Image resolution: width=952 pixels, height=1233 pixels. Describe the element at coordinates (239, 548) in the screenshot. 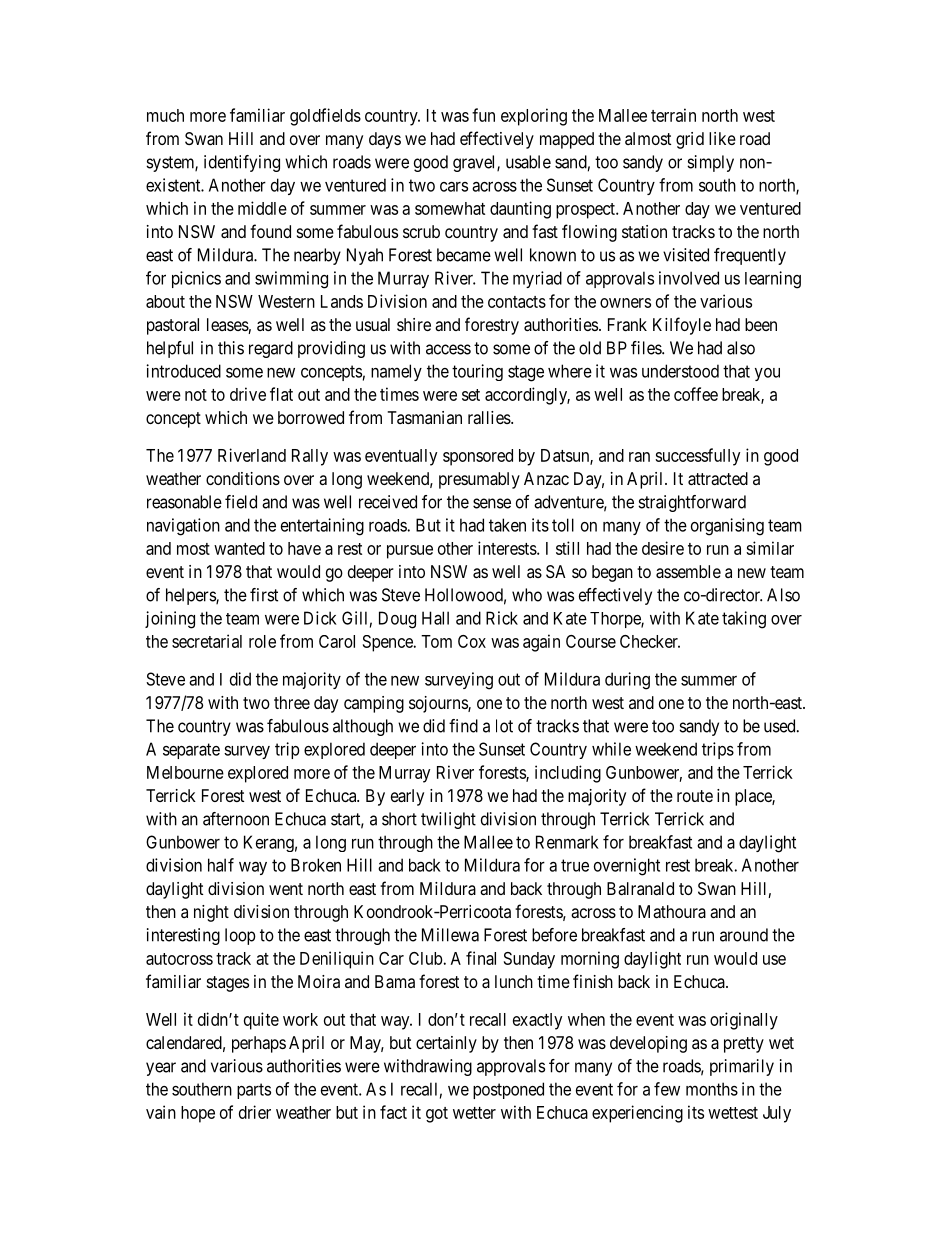

I see `wanted` at that location.
